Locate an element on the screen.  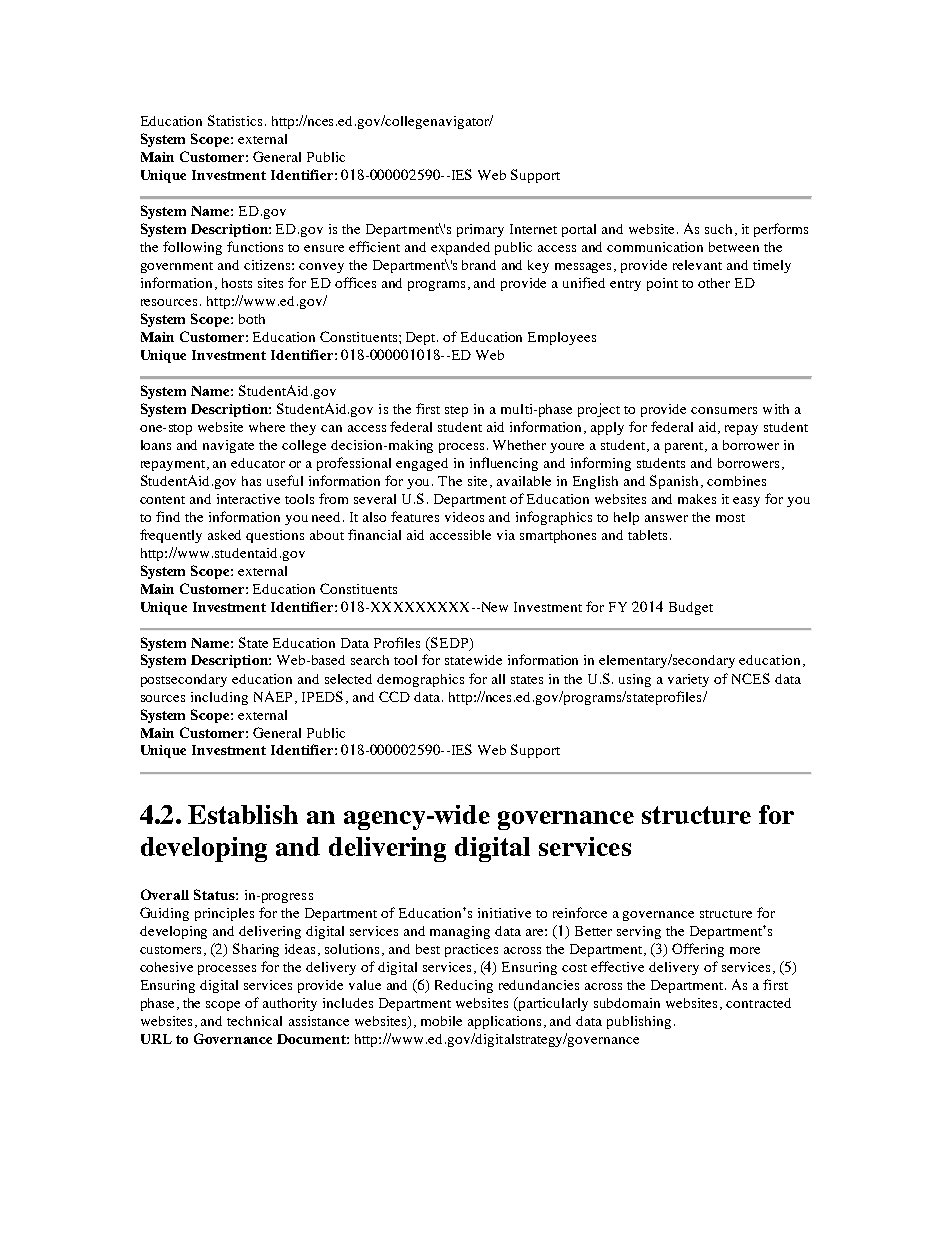
variety is located at coordinates (688, 680).
